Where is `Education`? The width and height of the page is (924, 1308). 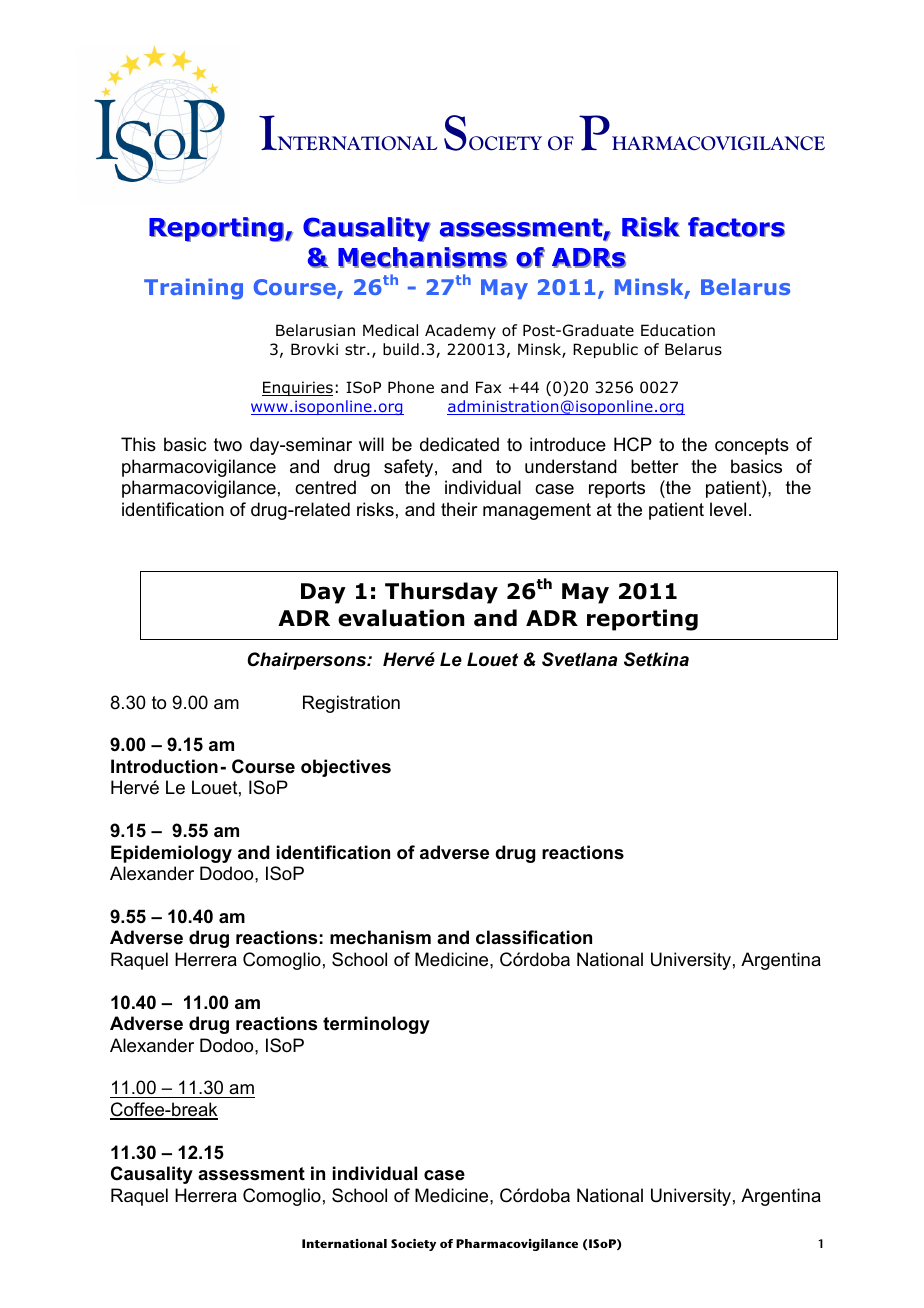 Education is located at coordinates (678, 330).
